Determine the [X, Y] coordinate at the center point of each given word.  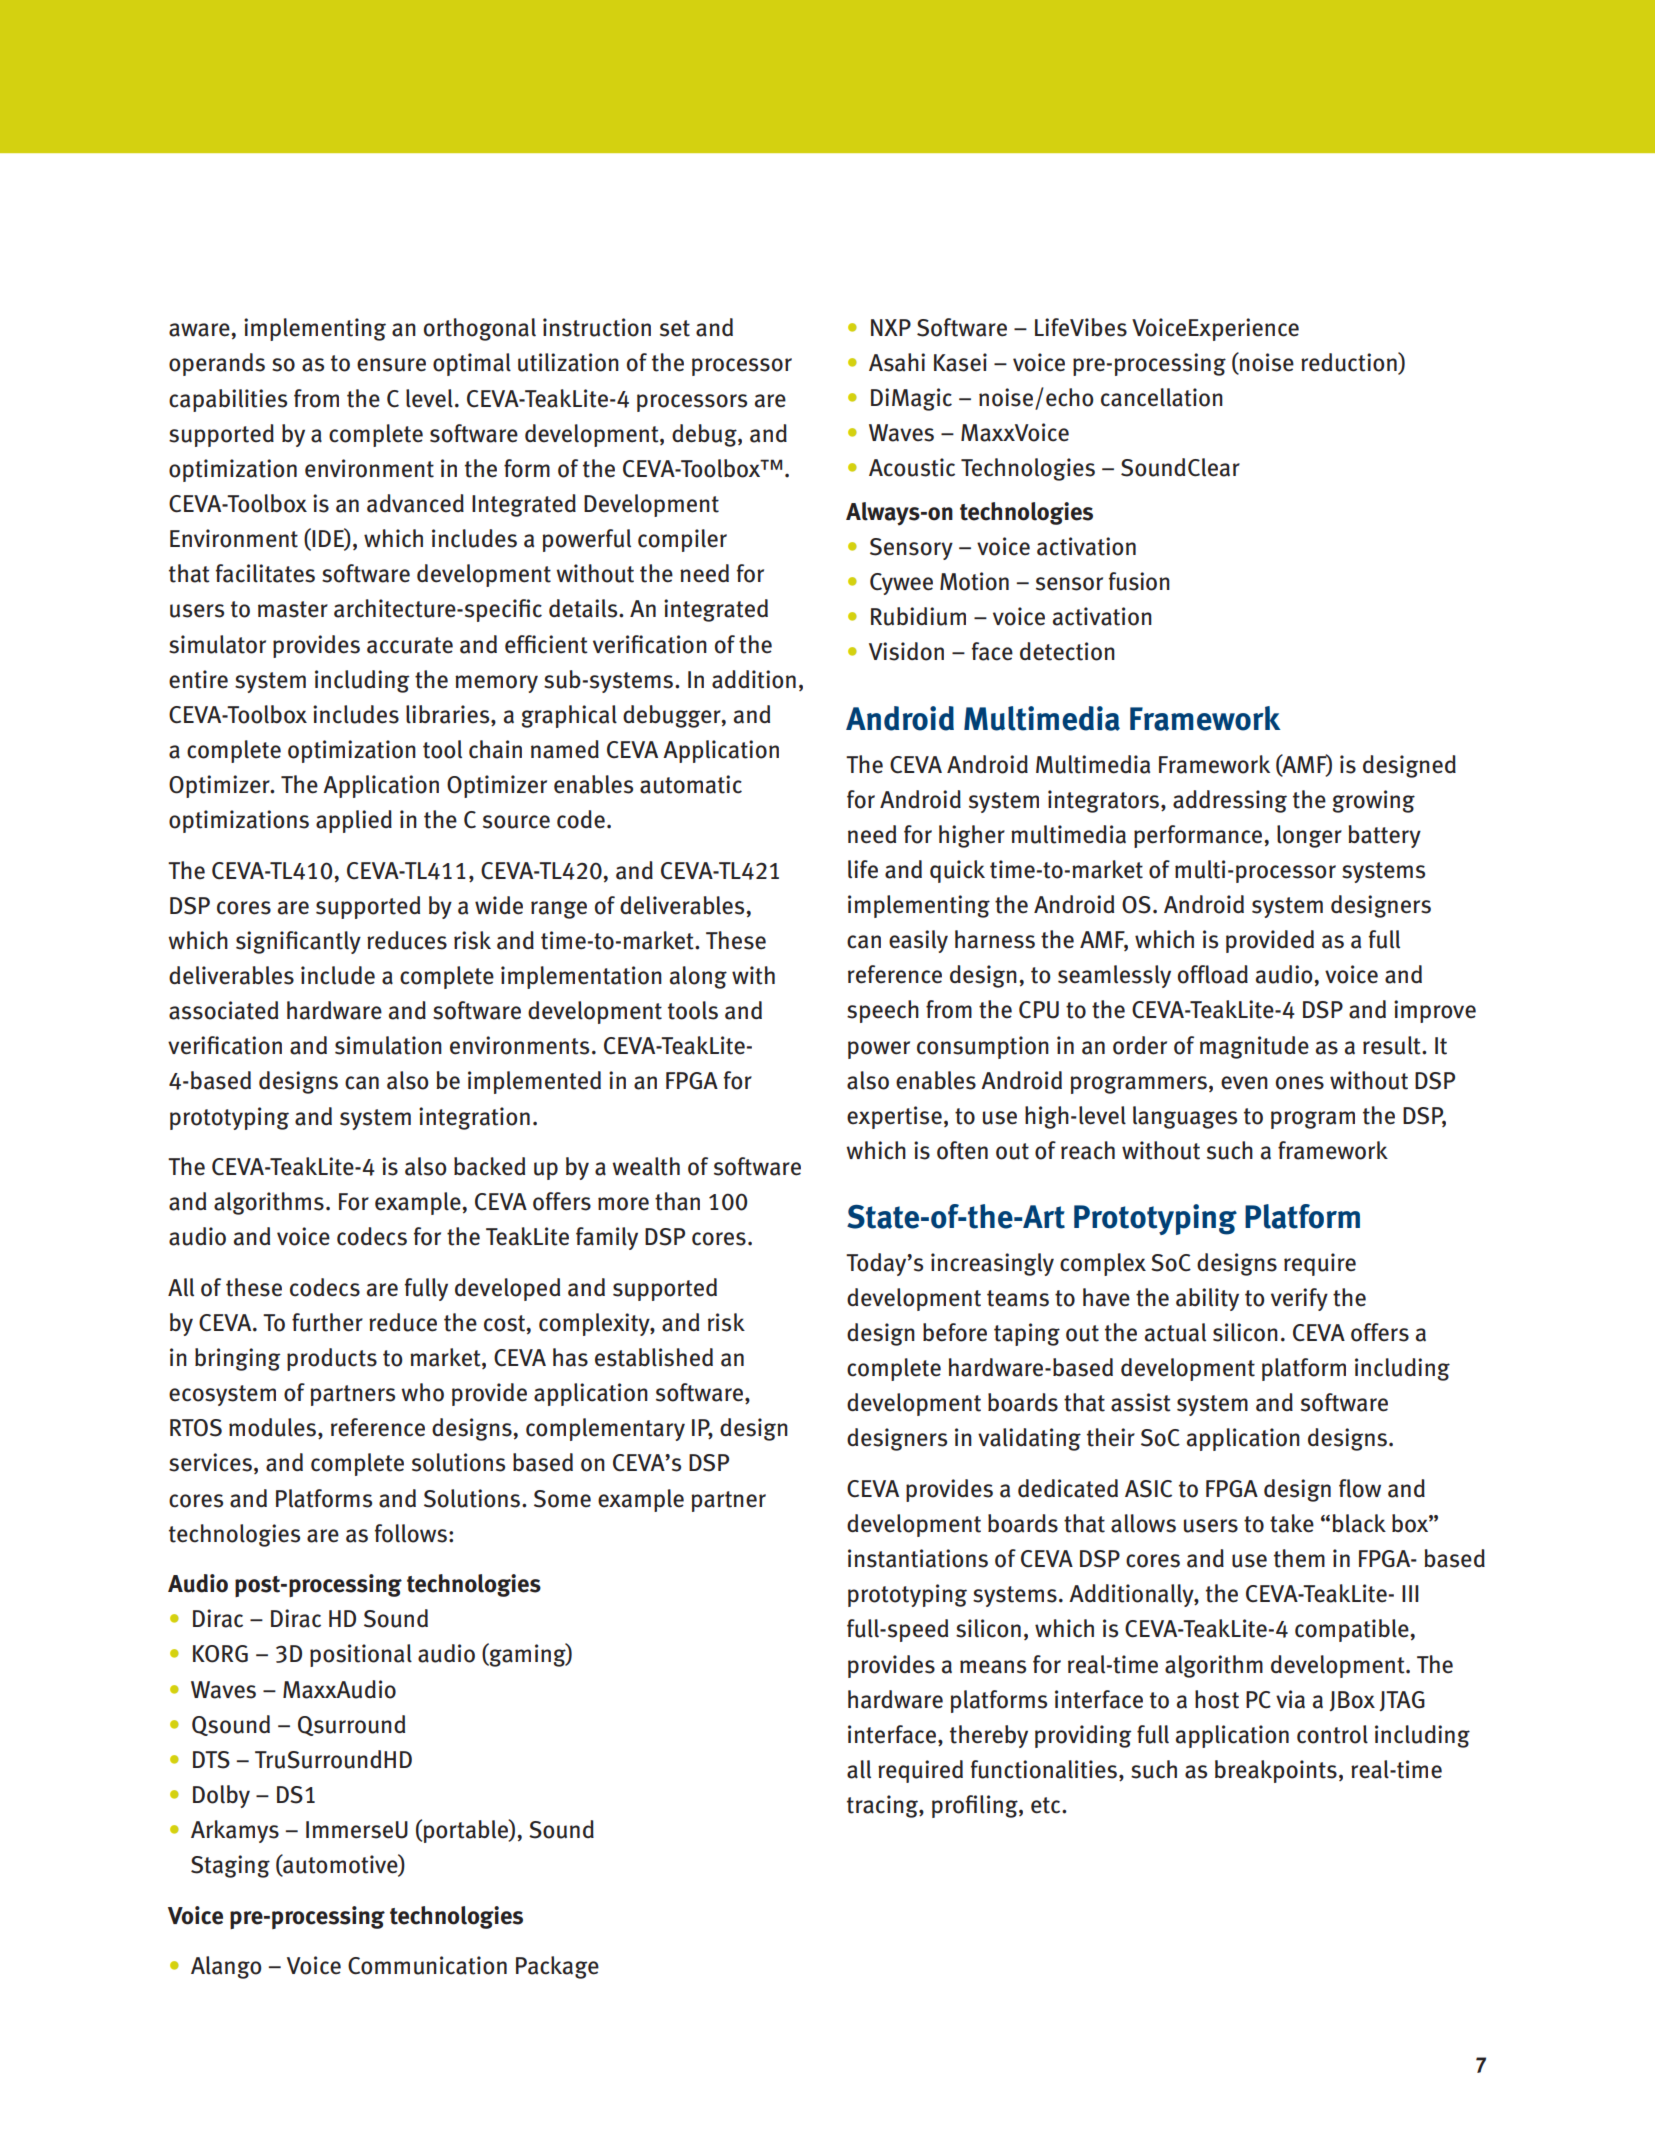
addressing [1230, 801]
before [955, 1332]
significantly [298, 942]
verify [1299, 1299]
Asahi [897, 362]
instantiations [918, 1558]
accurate [410, 645]
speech [883, 1011]
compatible [1353, 1630]
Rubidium [918, 616]
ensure [391, 365]
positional [361, 1655]
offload [1213, 974]
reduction [1350, 363]
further [327, 1322]
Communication [427, 1965]
